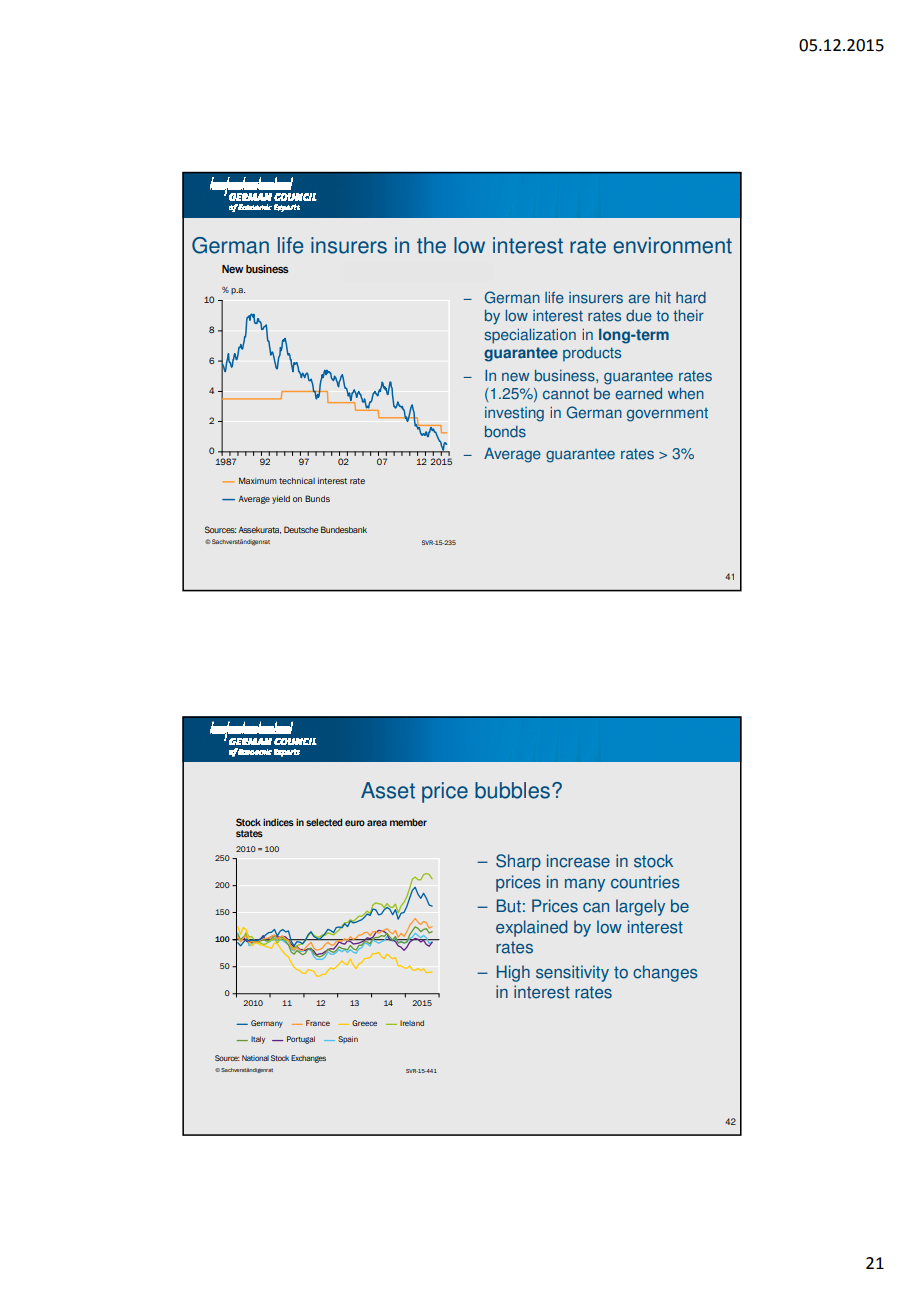  Describe the element at coordinates (301, 529) in the screenshot. I see `Deutsche` at that location.
